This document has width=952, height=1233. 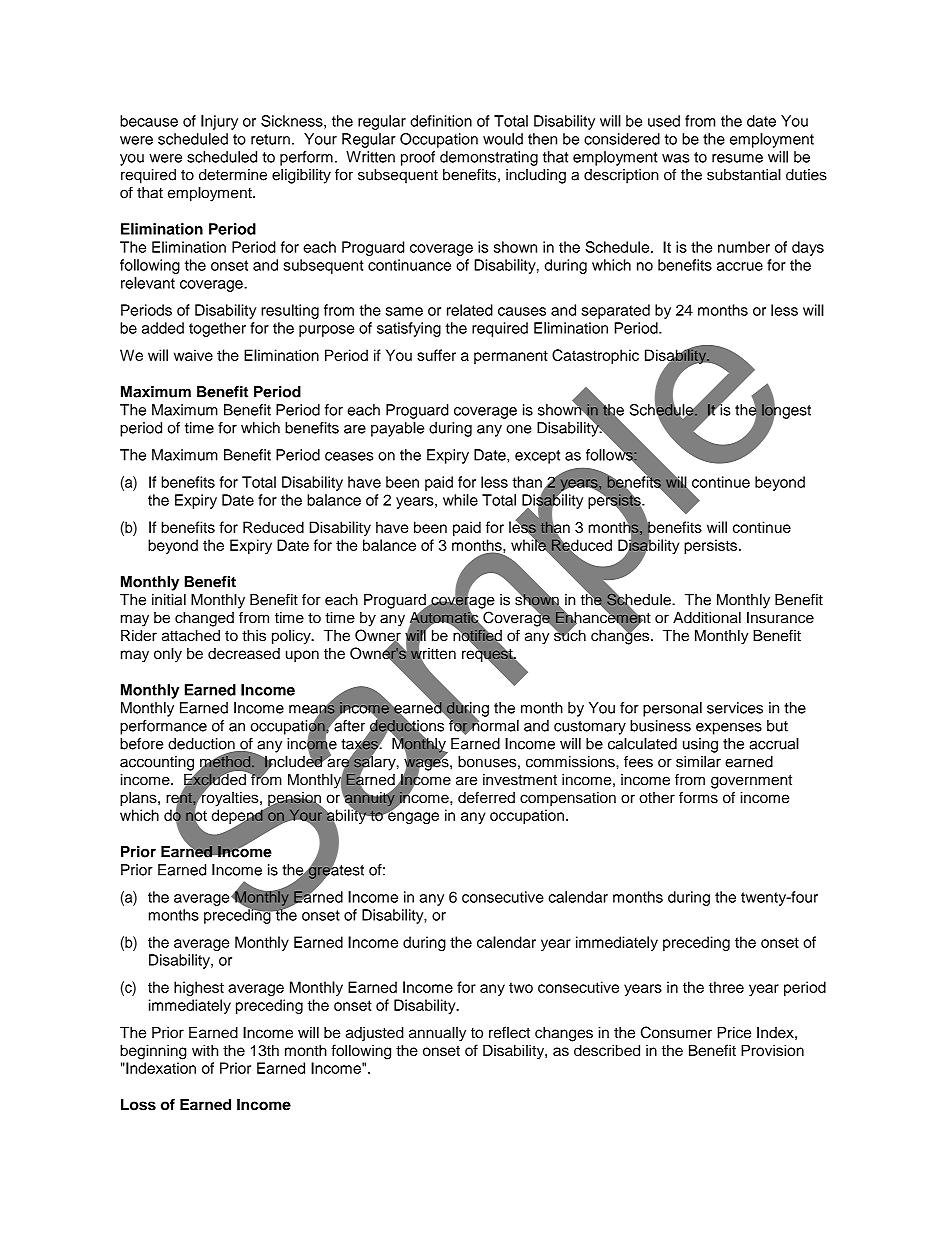 I want to click on determine, so click(x=233, y=175).
